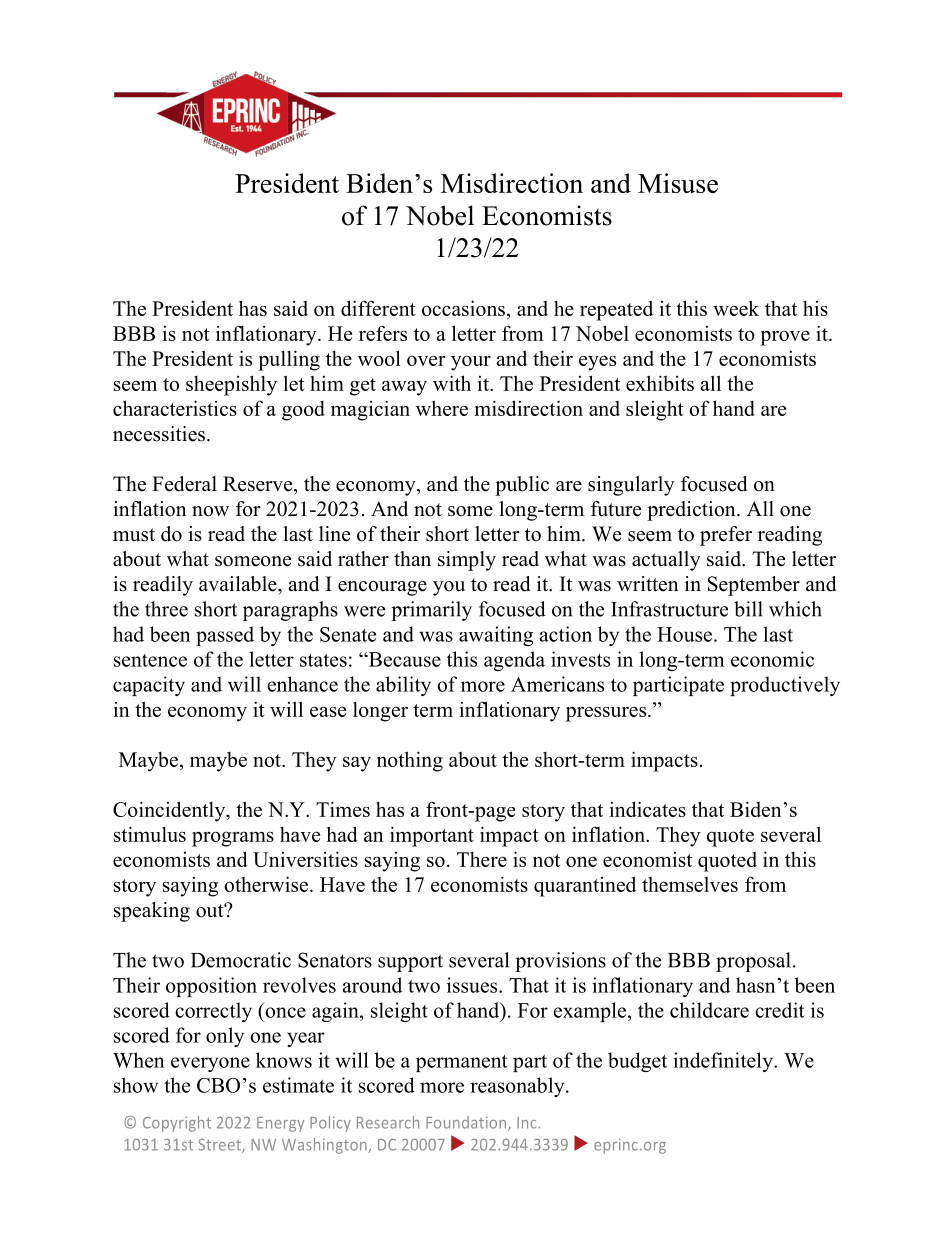 The image size is (952, 1233). What do you see at coordinates (241, 960) in the screenshot?
I see `Democratic` at bounding box center [241, 960].
